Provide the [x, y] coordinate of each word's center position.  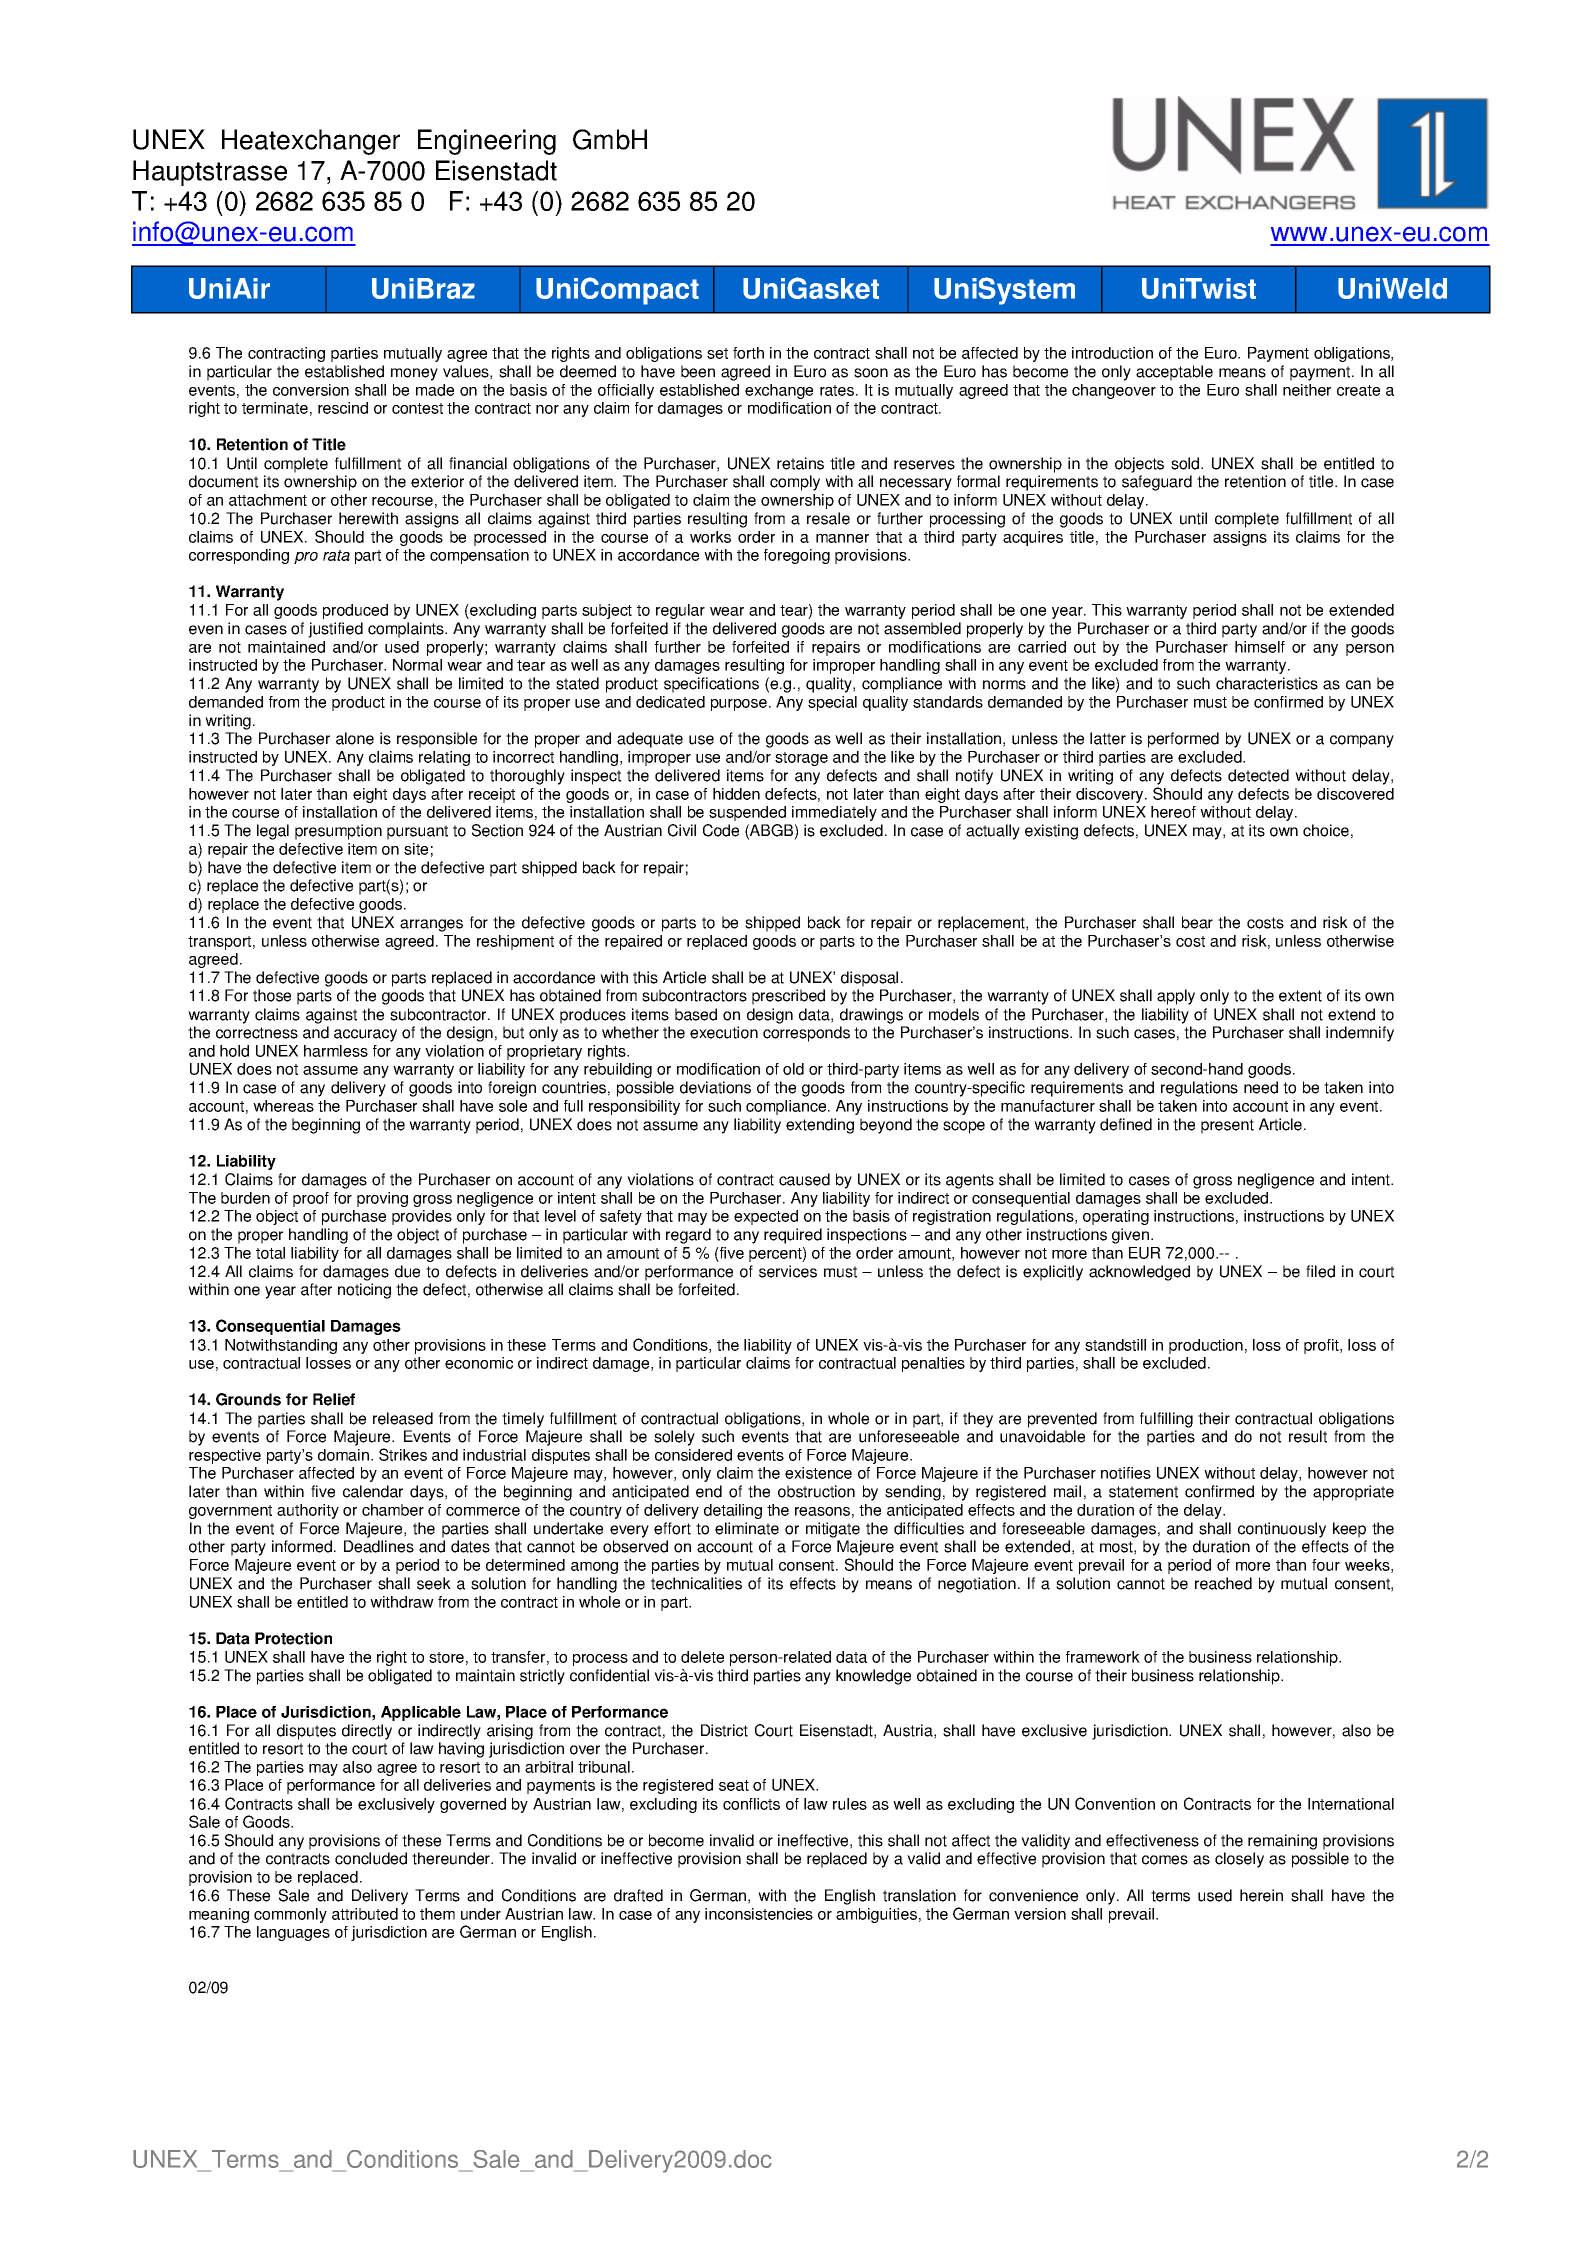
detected [1258, 775]
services [788, 1271]
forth [748, 353]
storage [801, 759]
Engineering [487, 142]
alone [355, 738]
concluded [371, 1858]
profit [1322, 1346]
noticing [364, 1291]
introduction [1112, 353]
